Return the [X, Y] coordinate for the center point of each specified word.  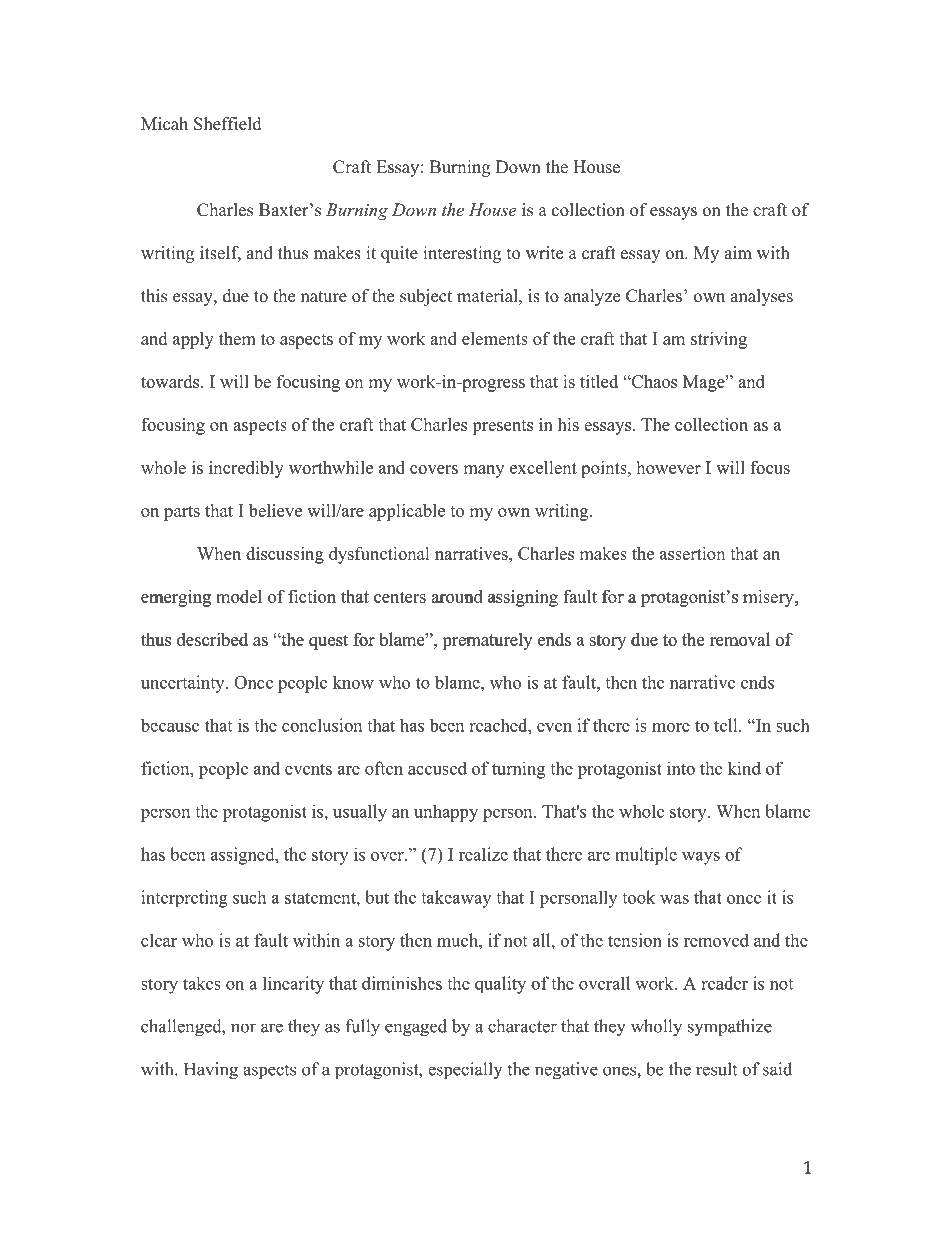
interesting [462, 254]
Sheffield [228, 124]
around [458, 597]
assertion [692, 553]
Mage [705, 383]
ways [701, 858]
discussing [285, 555]
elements [495, 338]
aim [738, 252]
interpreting [184, 899]
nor [243, 1028]
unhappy [446, 813]
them [237, 338]
